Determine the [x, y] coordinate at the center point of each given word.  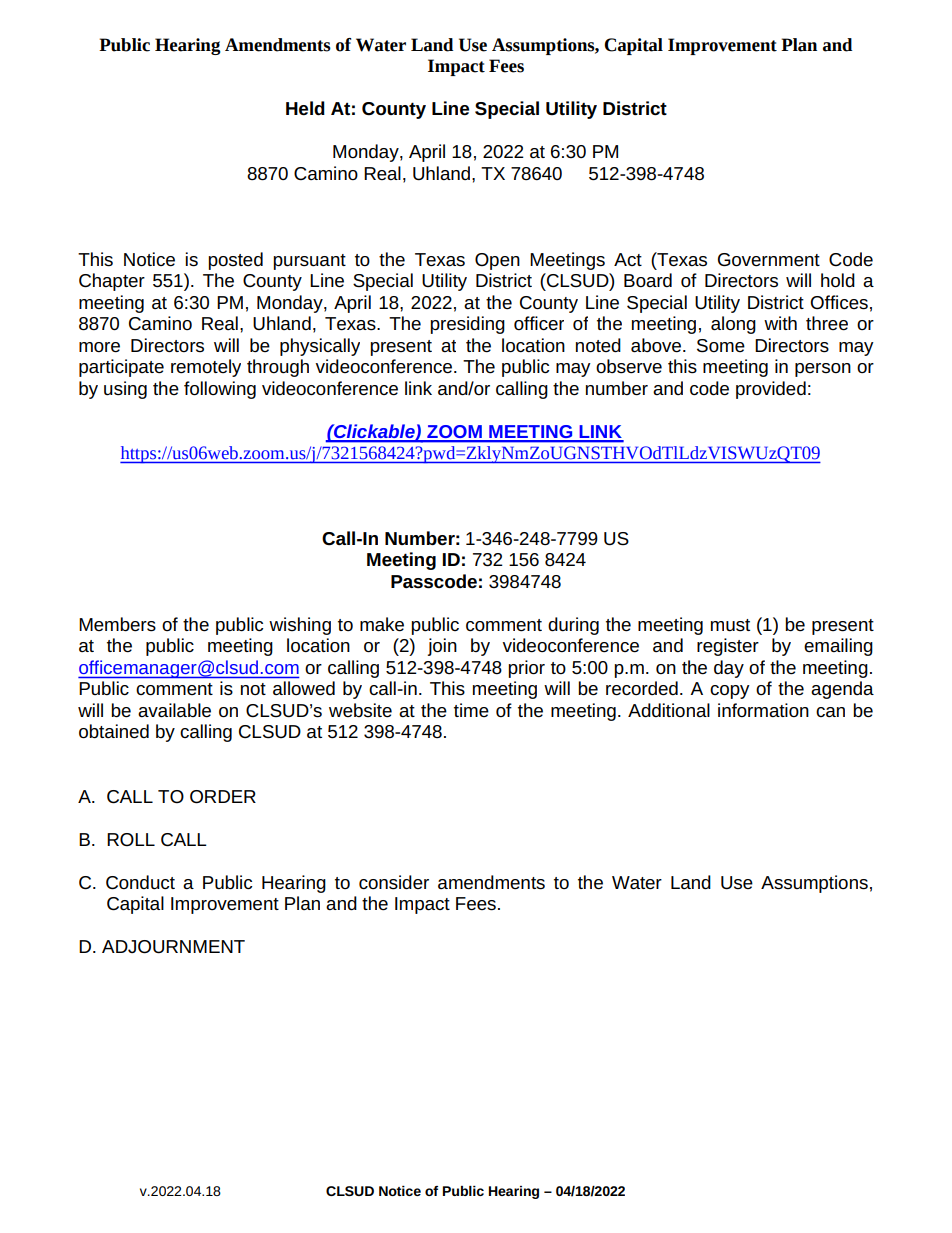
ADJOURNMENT [173, 947]
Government [769, 260]
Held [305, 108]
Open [497, 261]
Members [117, 624]
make [382, 624]
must [730, 625]
